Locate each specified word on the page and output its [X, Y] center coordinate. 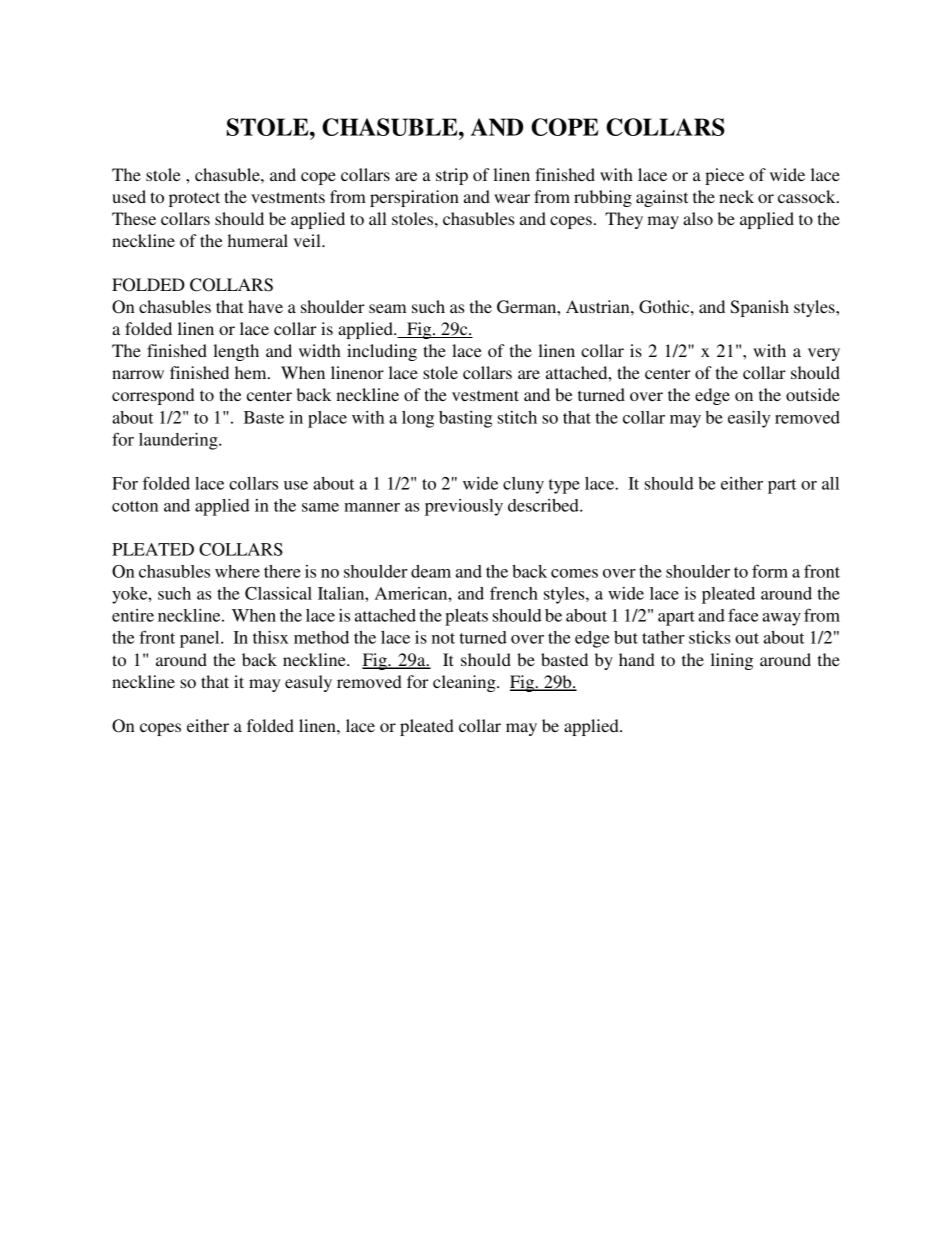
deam [431, 571]
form [770, 571]
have [265, 306]
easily [749, 419]
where [237, 571]
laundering [179, 441]
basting [465, 419]
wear [512, 198]
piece [724, 176]
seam [387, 308]
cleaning [465, 683]
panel [201, 639]
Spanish [759, 308]
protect [194, 199]
